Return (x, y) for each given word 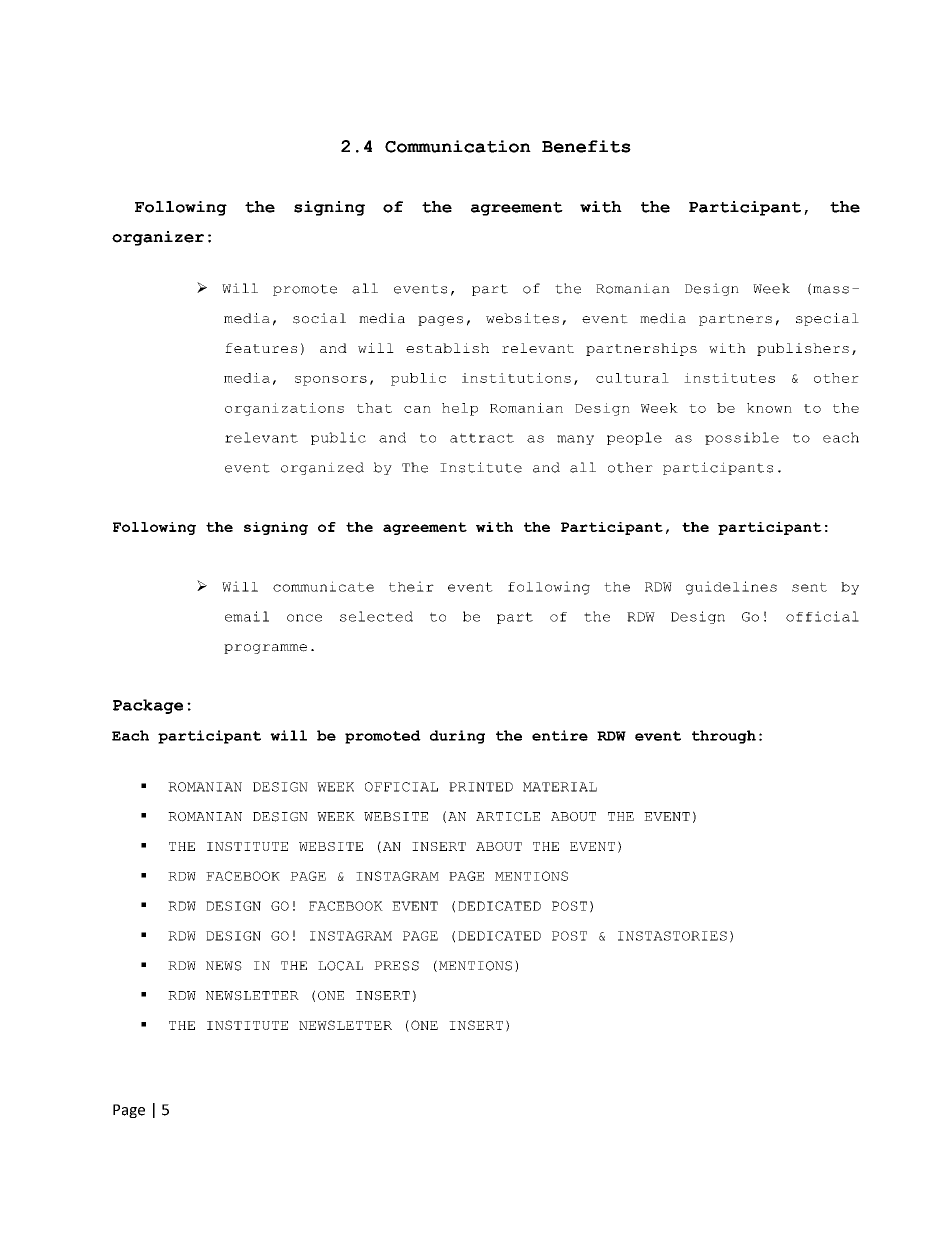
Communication (458, 146)
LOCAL (340, 966)
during (457, 737)
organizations (284, 409)
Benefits (586, 146)
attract (482, 438)
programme (265, 649)
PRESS (396, 966)
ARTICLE (508, 817)
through (724, 737)
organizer (158, 238)
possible (742, 438)
